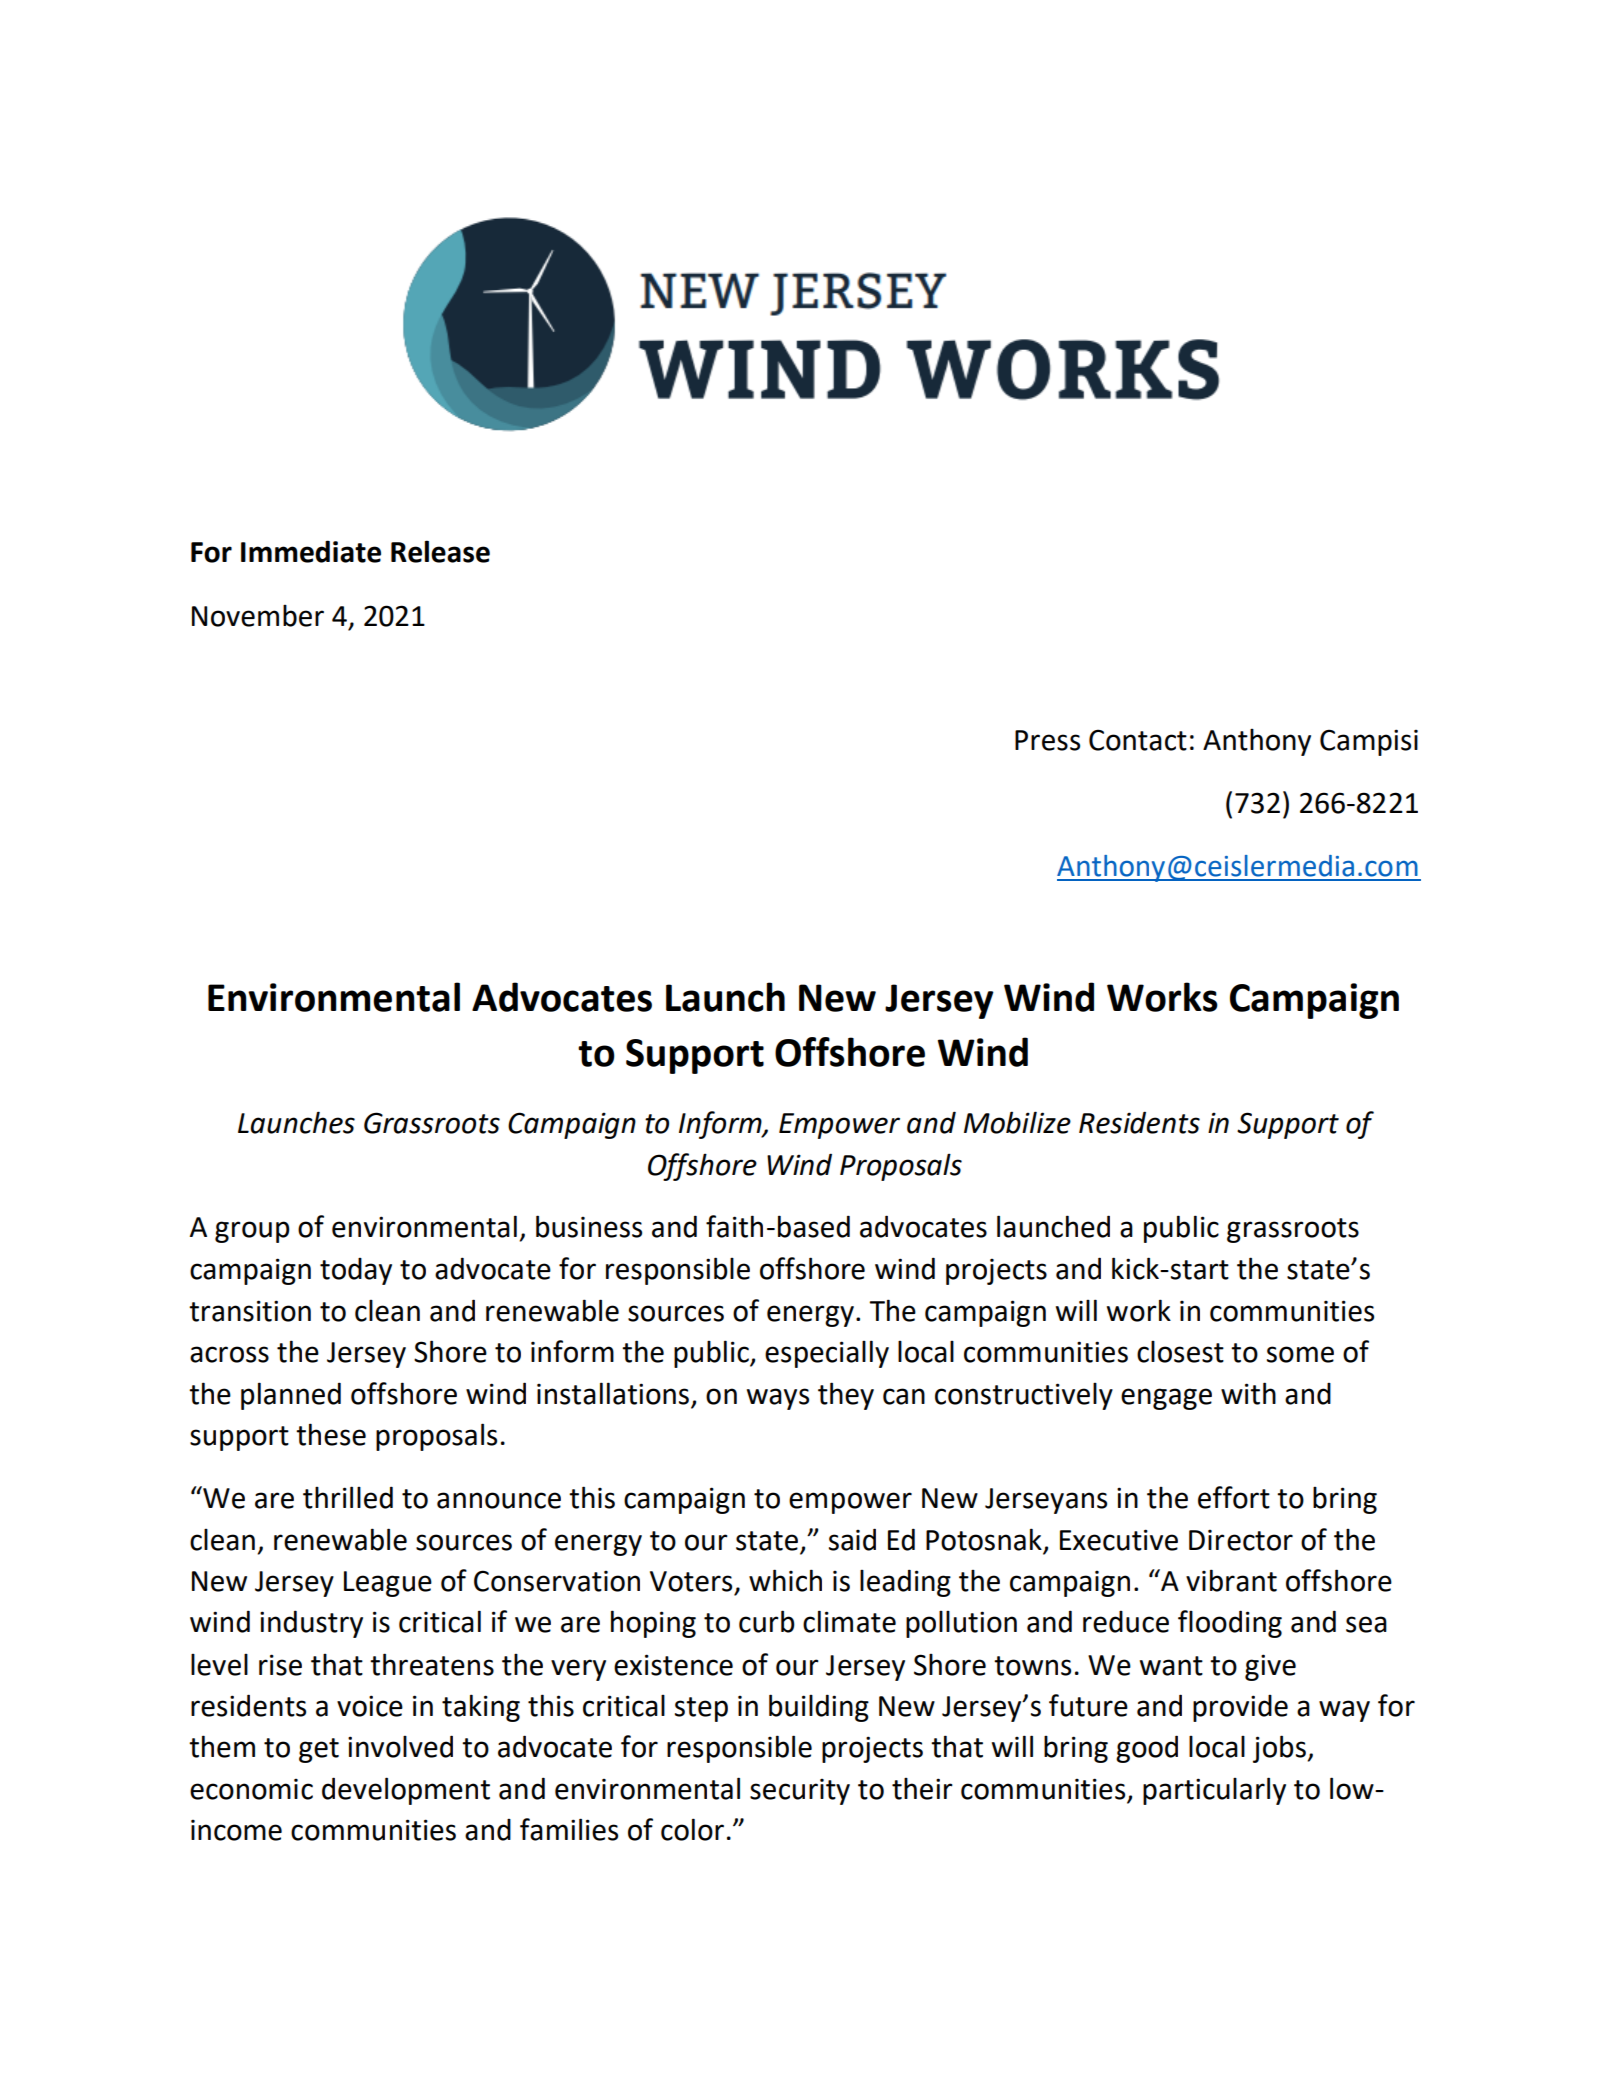  I want to click on business, so click(589, 1226).
